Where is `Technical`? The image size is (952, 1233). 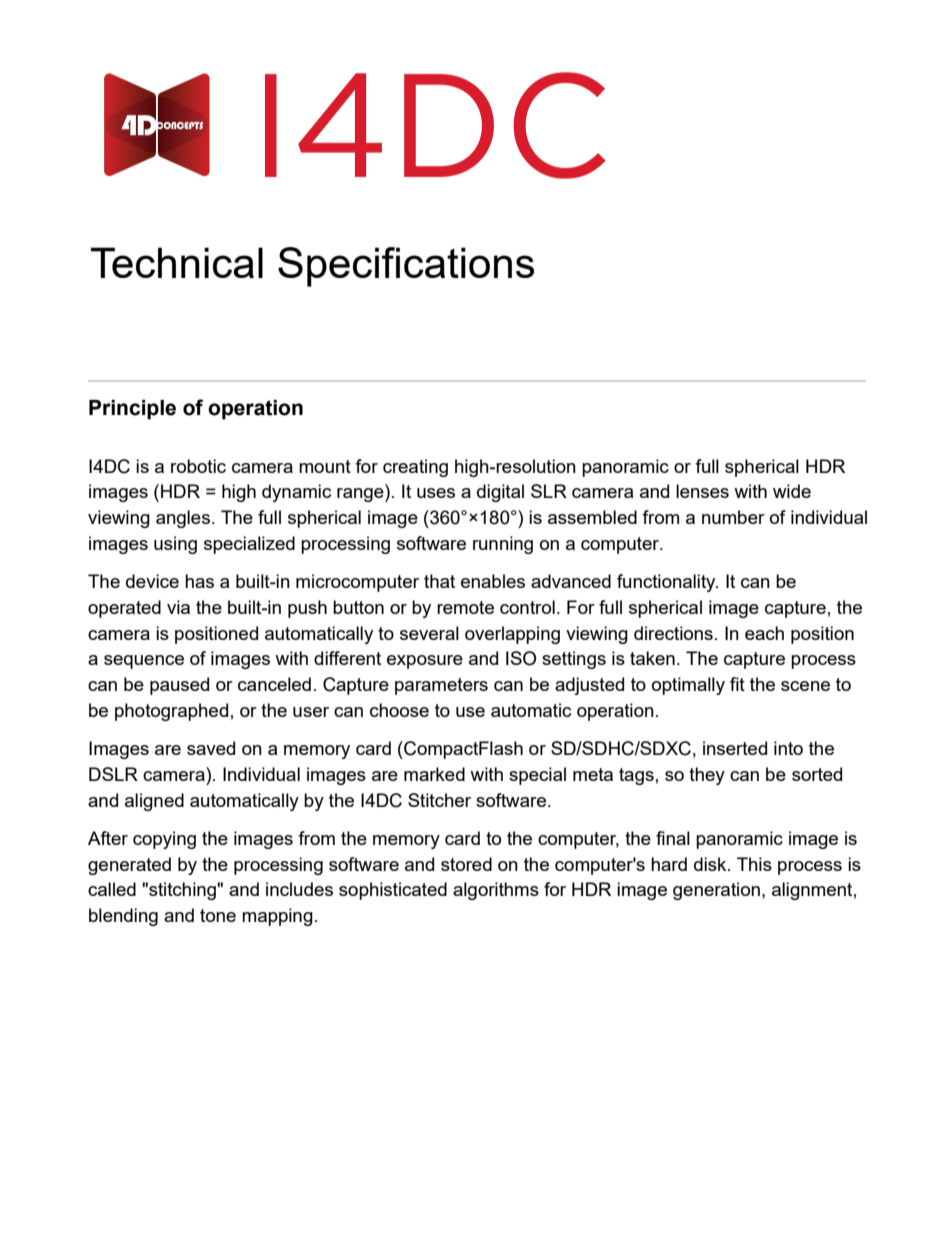
Technical is located at coordinates (177, 262).
